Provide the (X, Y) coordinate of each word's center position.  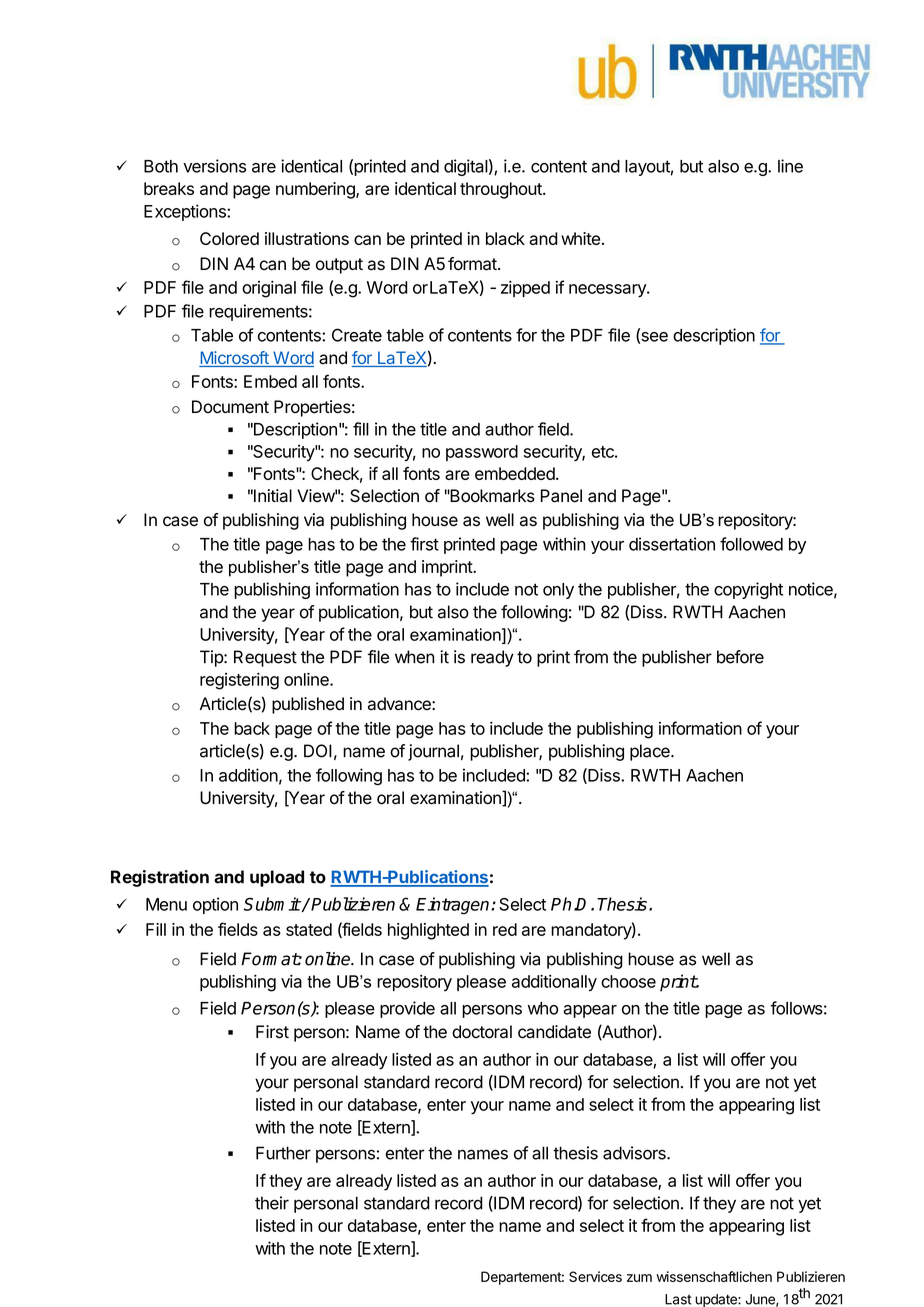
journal (433, 752)
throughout (502, 190)
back (252, 728)
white (580, 238)
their (272, 1203)
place (651, 752)
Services (595, 1276)
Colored (229, 238)
